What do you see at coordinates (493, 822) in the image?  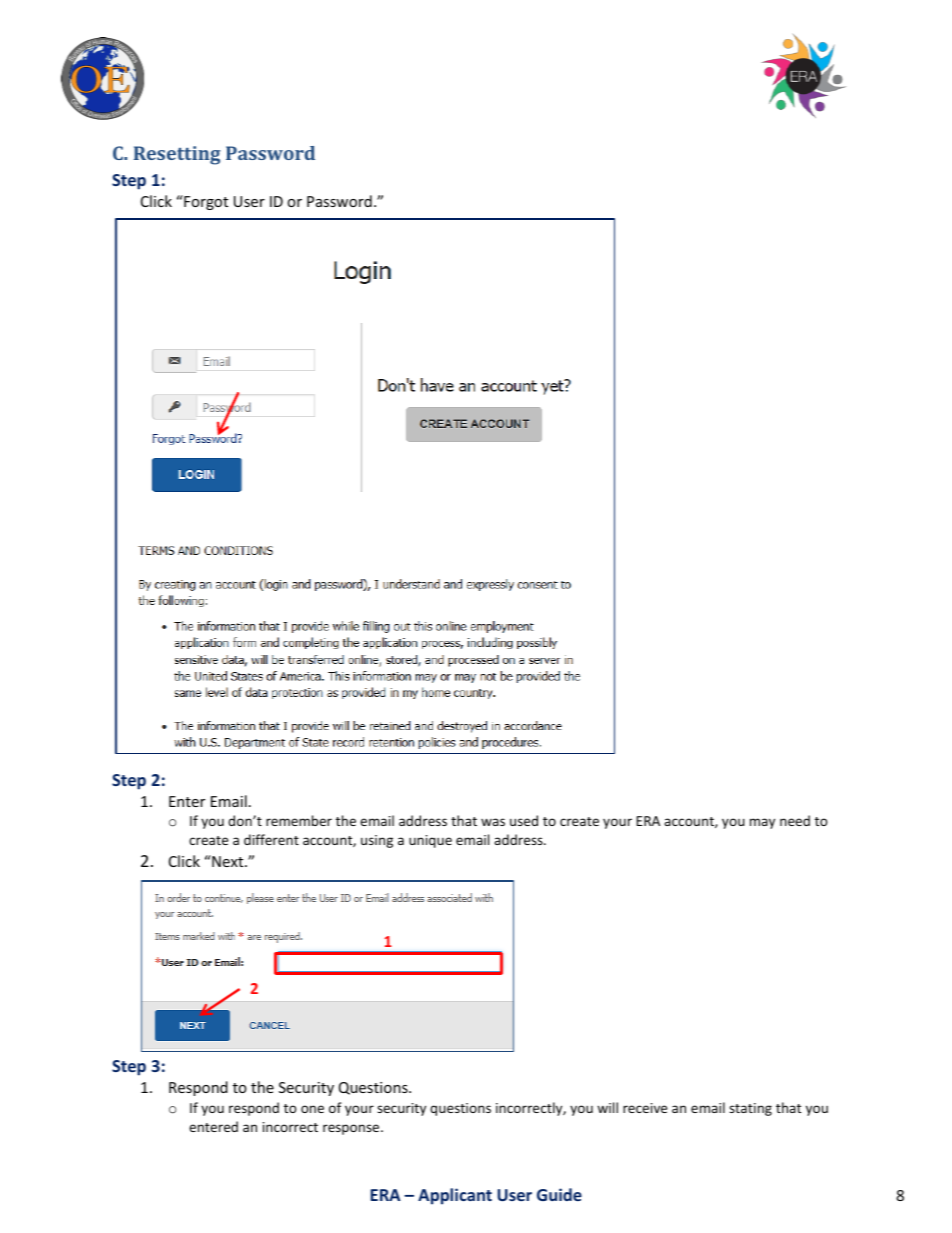 I see `was` at bounding box center [493, 822].
